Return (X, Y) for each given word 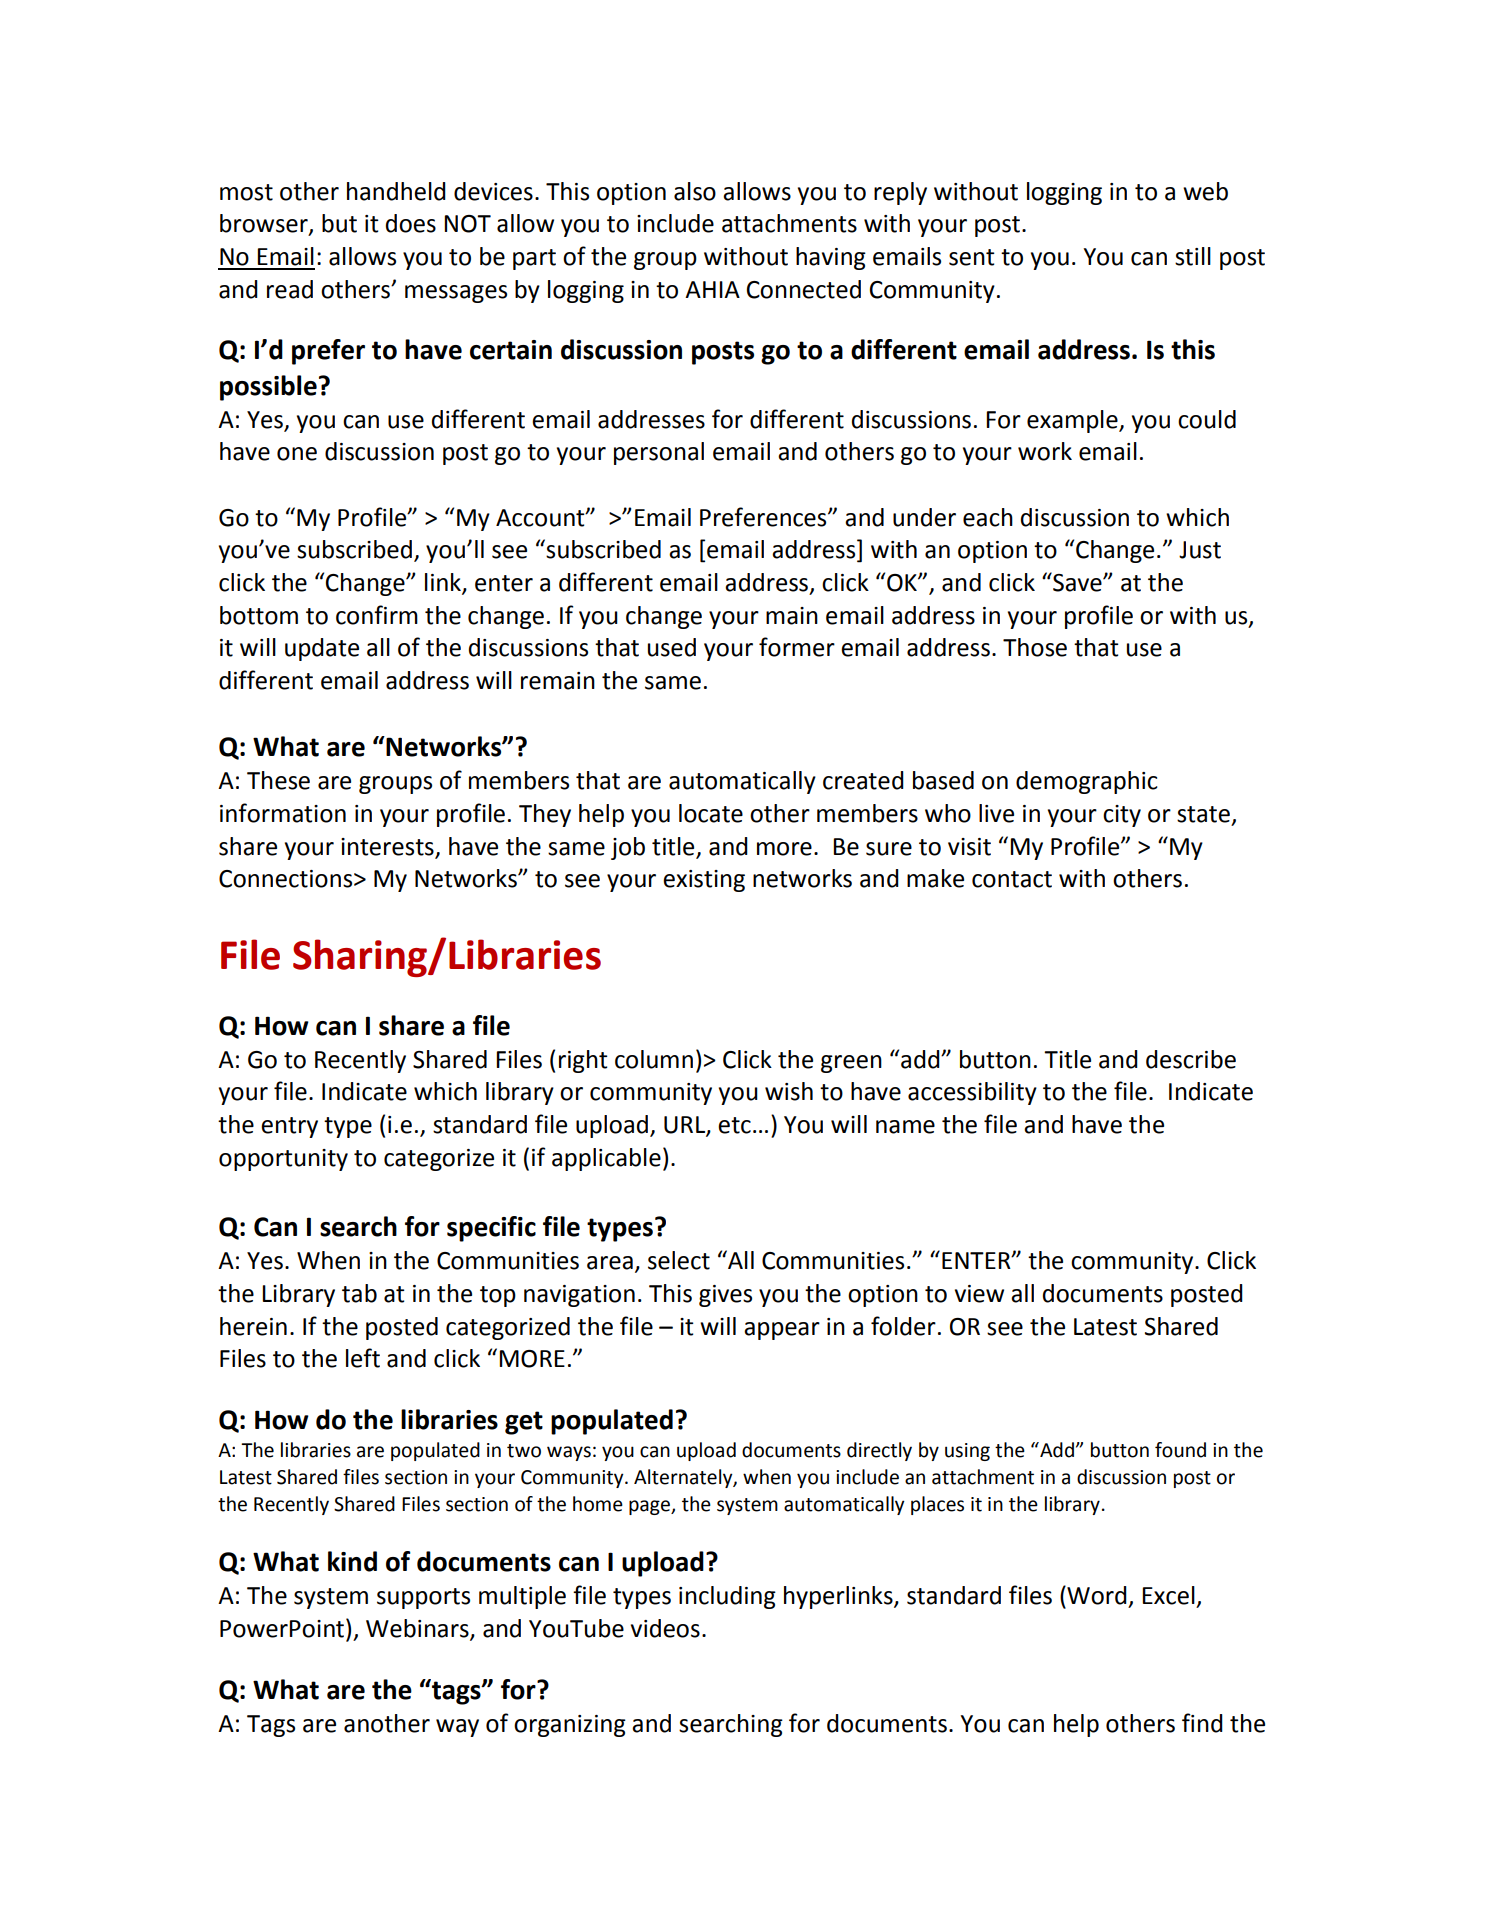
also (695, 191)
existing (704, 881)
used (672, 647)
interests (387, 847)
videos (665, 1628)
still (1193, 256)
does (411, 223)
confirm (377, 615)
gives (725, 1296)
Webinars (418, 1629)
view (979, 1294)
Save (1077, 582)
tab (359, 1293)
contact (1012, 879)
